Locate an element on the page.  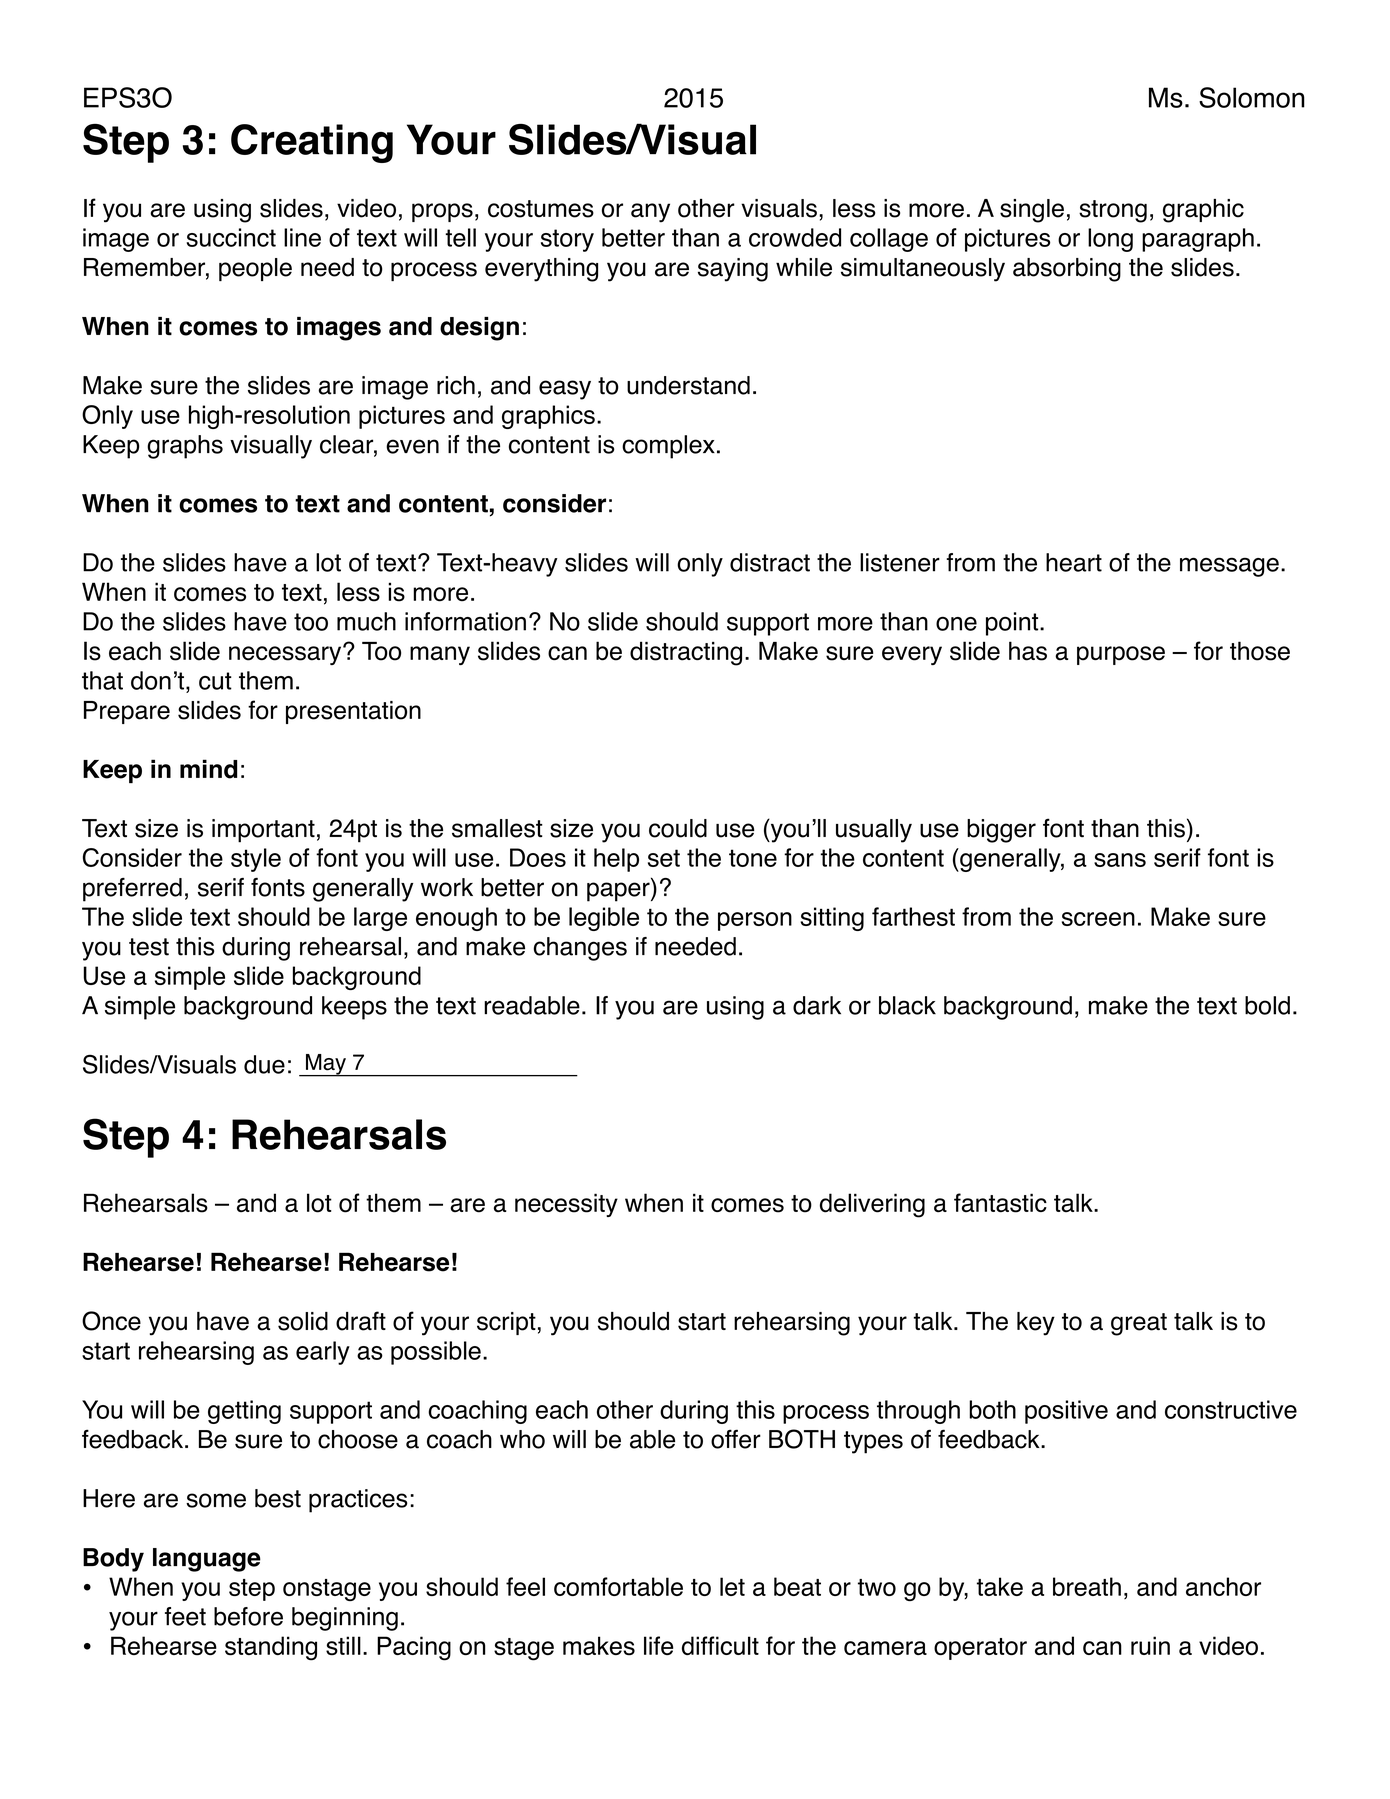
solid is located at coordinates (303, 1321).
